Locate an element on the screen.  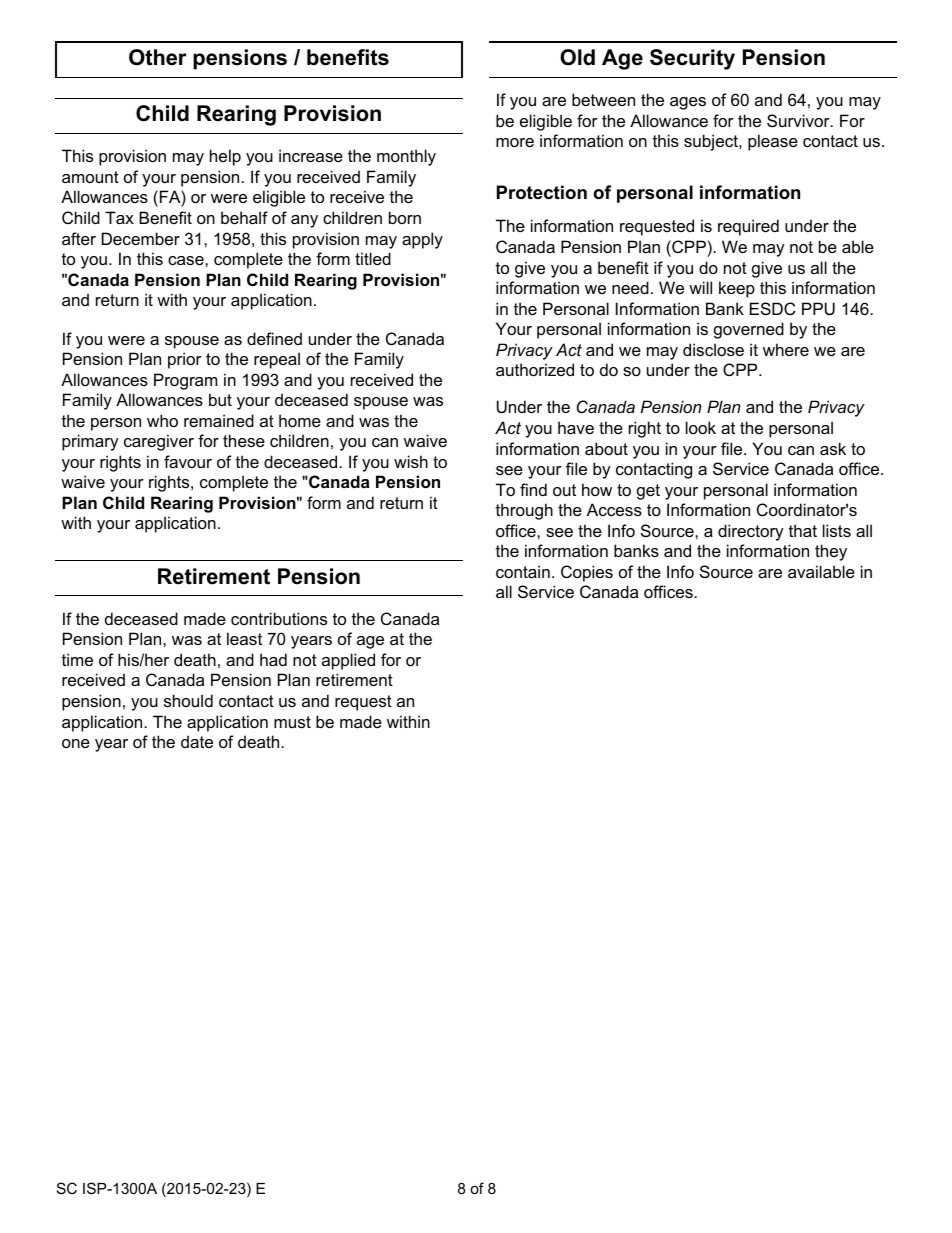
date is located at coordinates (197, 741).
